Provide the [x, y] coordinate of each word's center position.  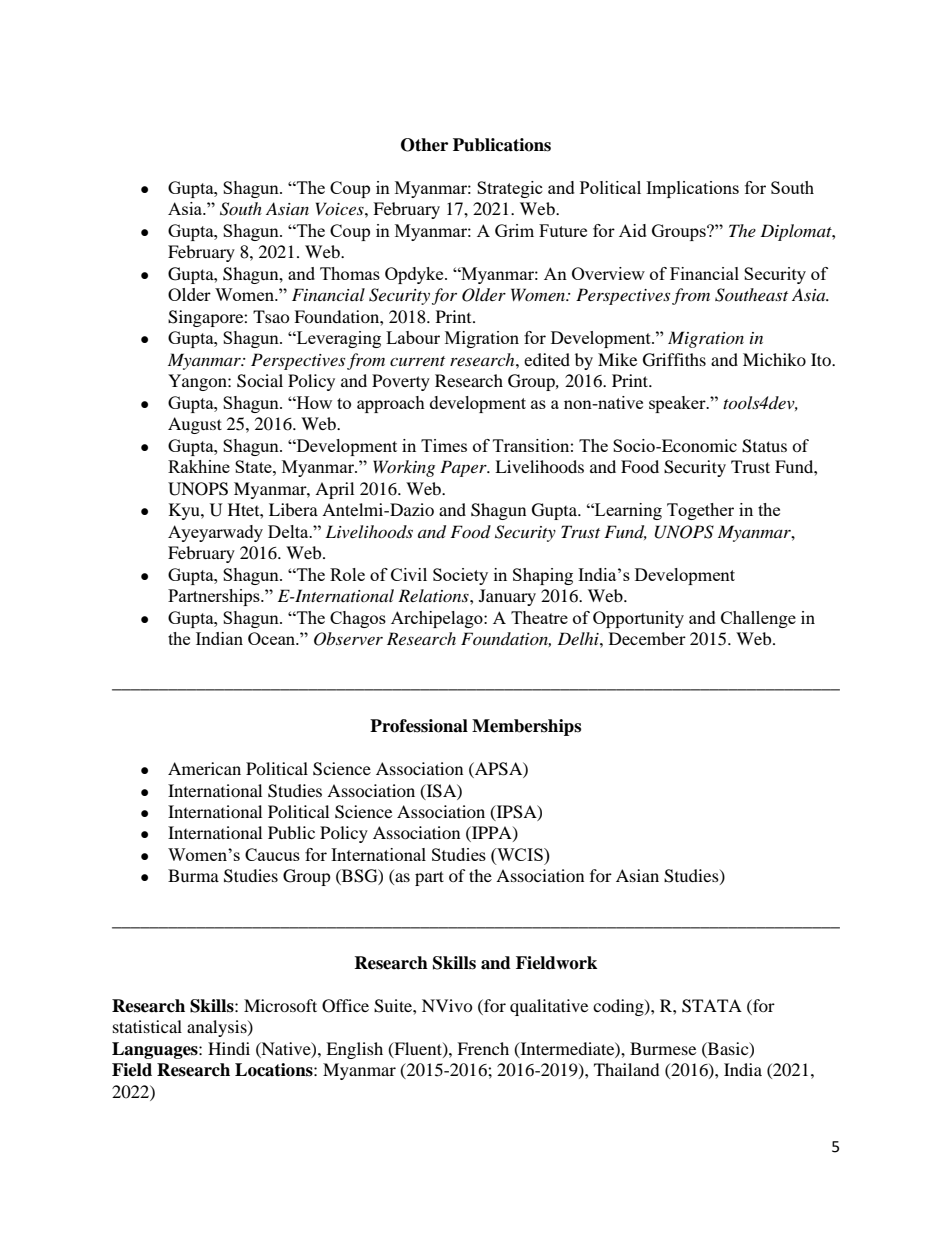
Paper [464, 468]
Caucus [272, 854]
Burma [193, 875]
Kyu [185, 511]
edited [547, 359]
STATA [712, 1006]
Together [700, 511]
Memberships [526, 727]
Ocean [273, 638]
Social [260, 381]
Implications [692, 189]
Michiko [774, 359]
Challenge [758, 619]
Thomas [350, 273]
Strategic [510, 189]
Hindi [229, 1048]
